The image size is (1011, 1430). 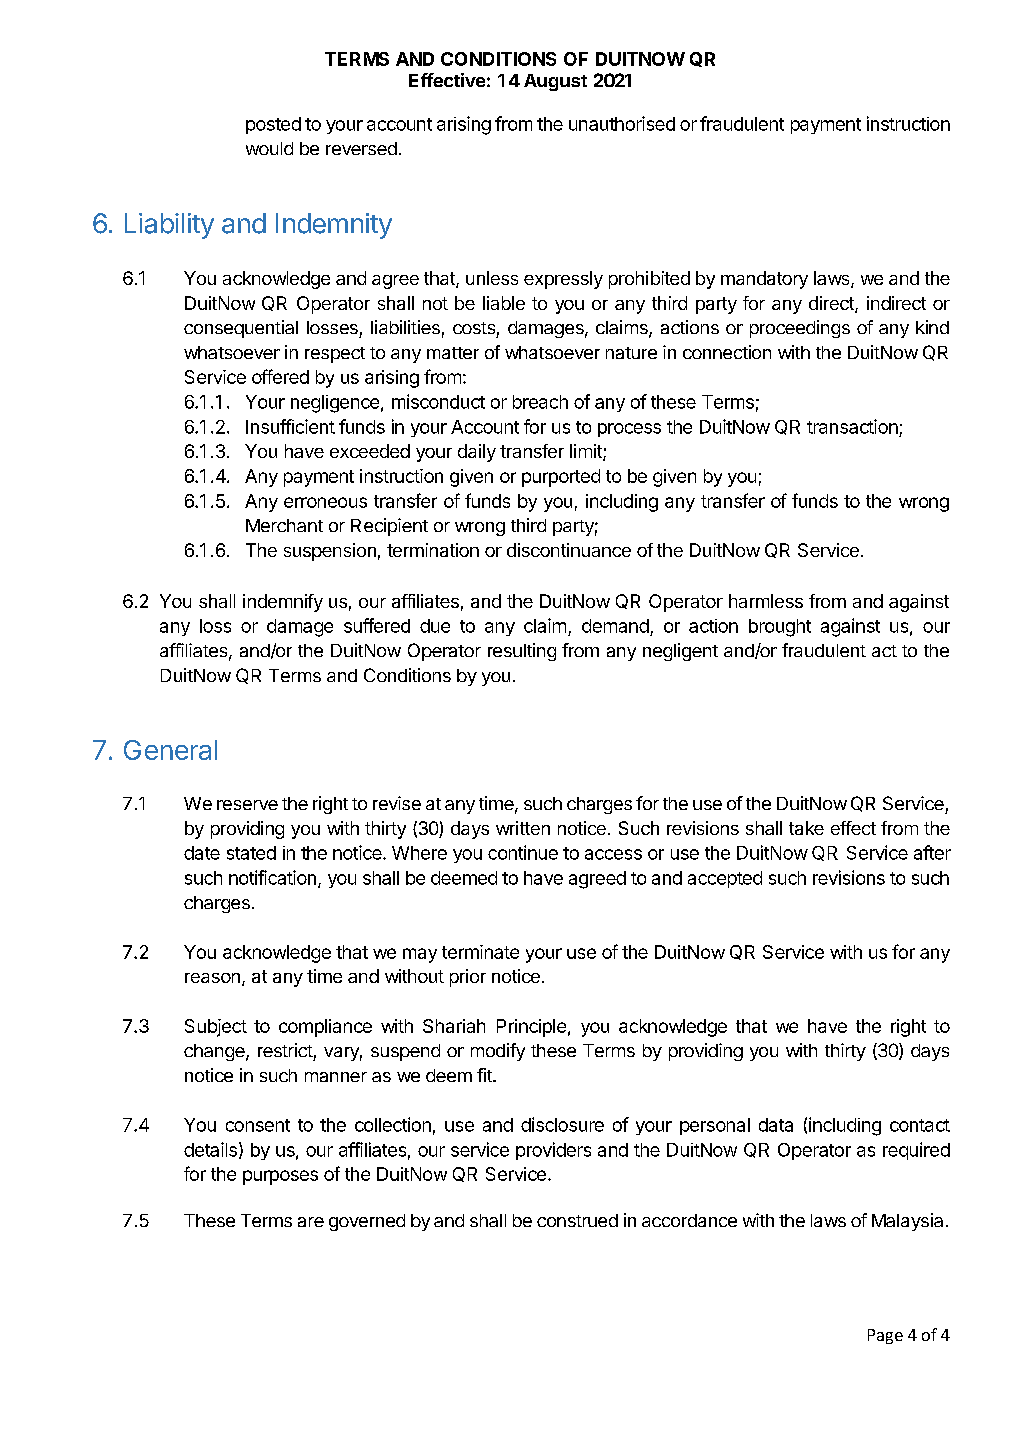 I want to click on harmless, so click(x=766, y=601).
